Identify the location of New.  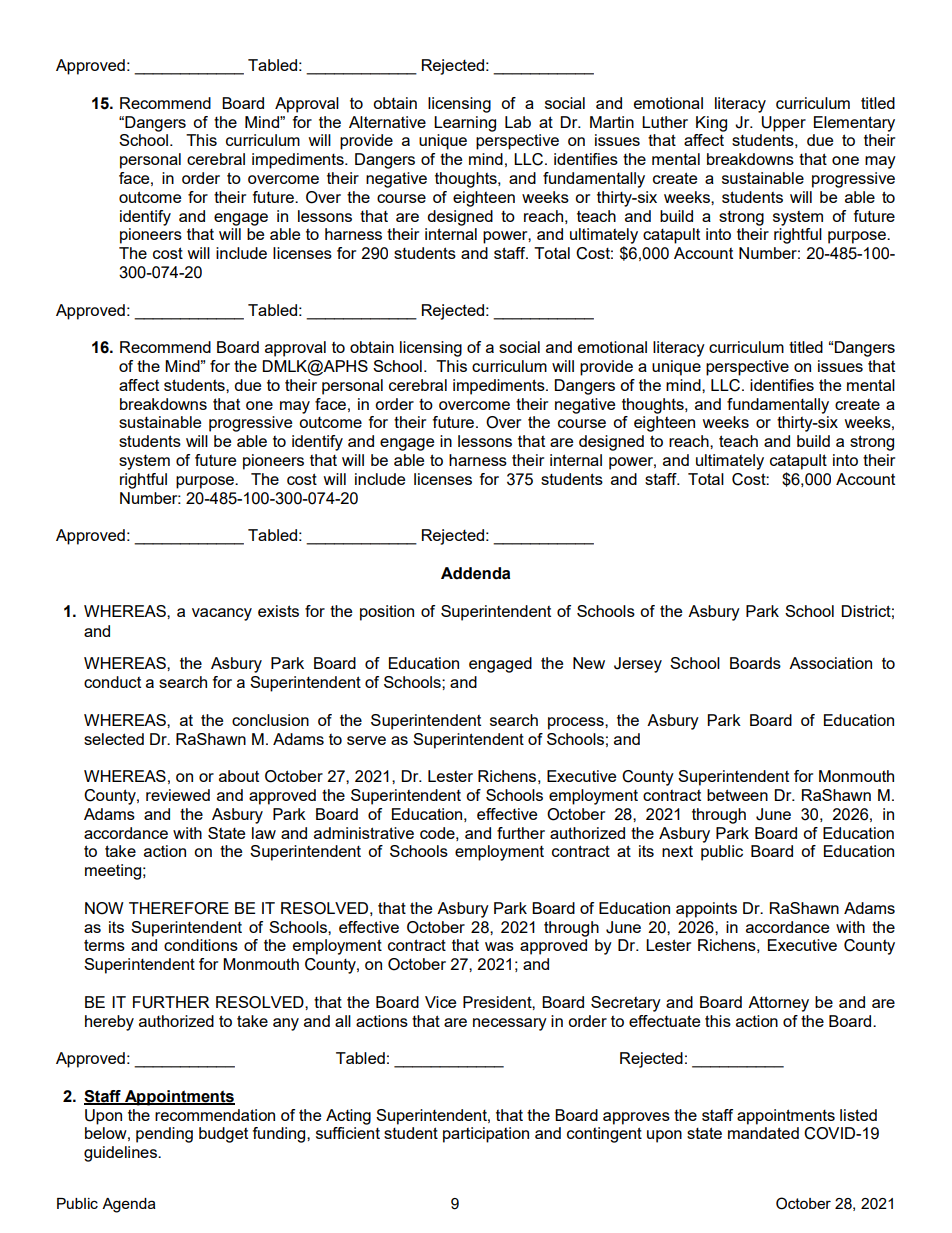
(589, 663).
